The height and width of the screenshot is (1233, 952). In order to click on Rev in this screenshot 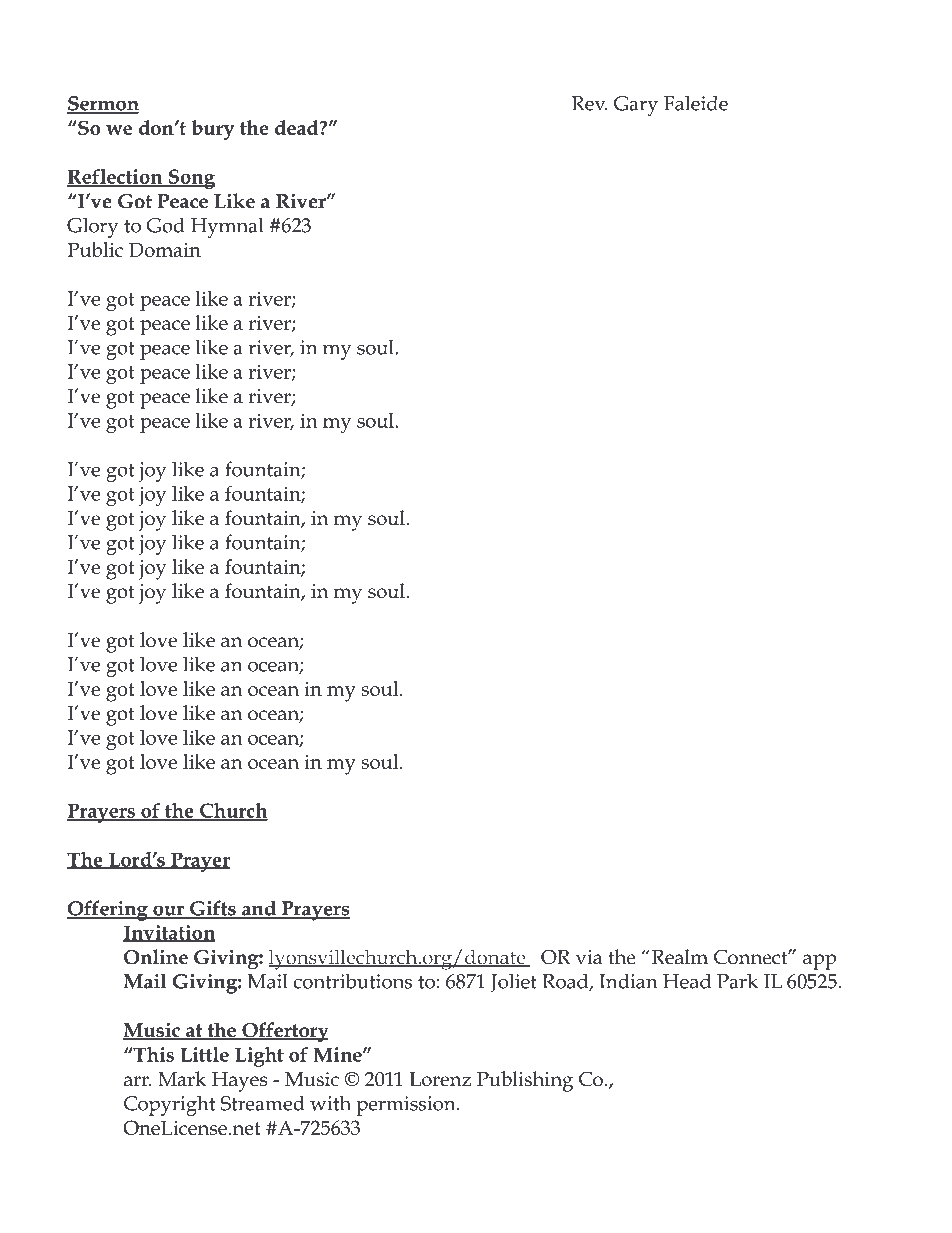, I will do `click(589, 103)`.
